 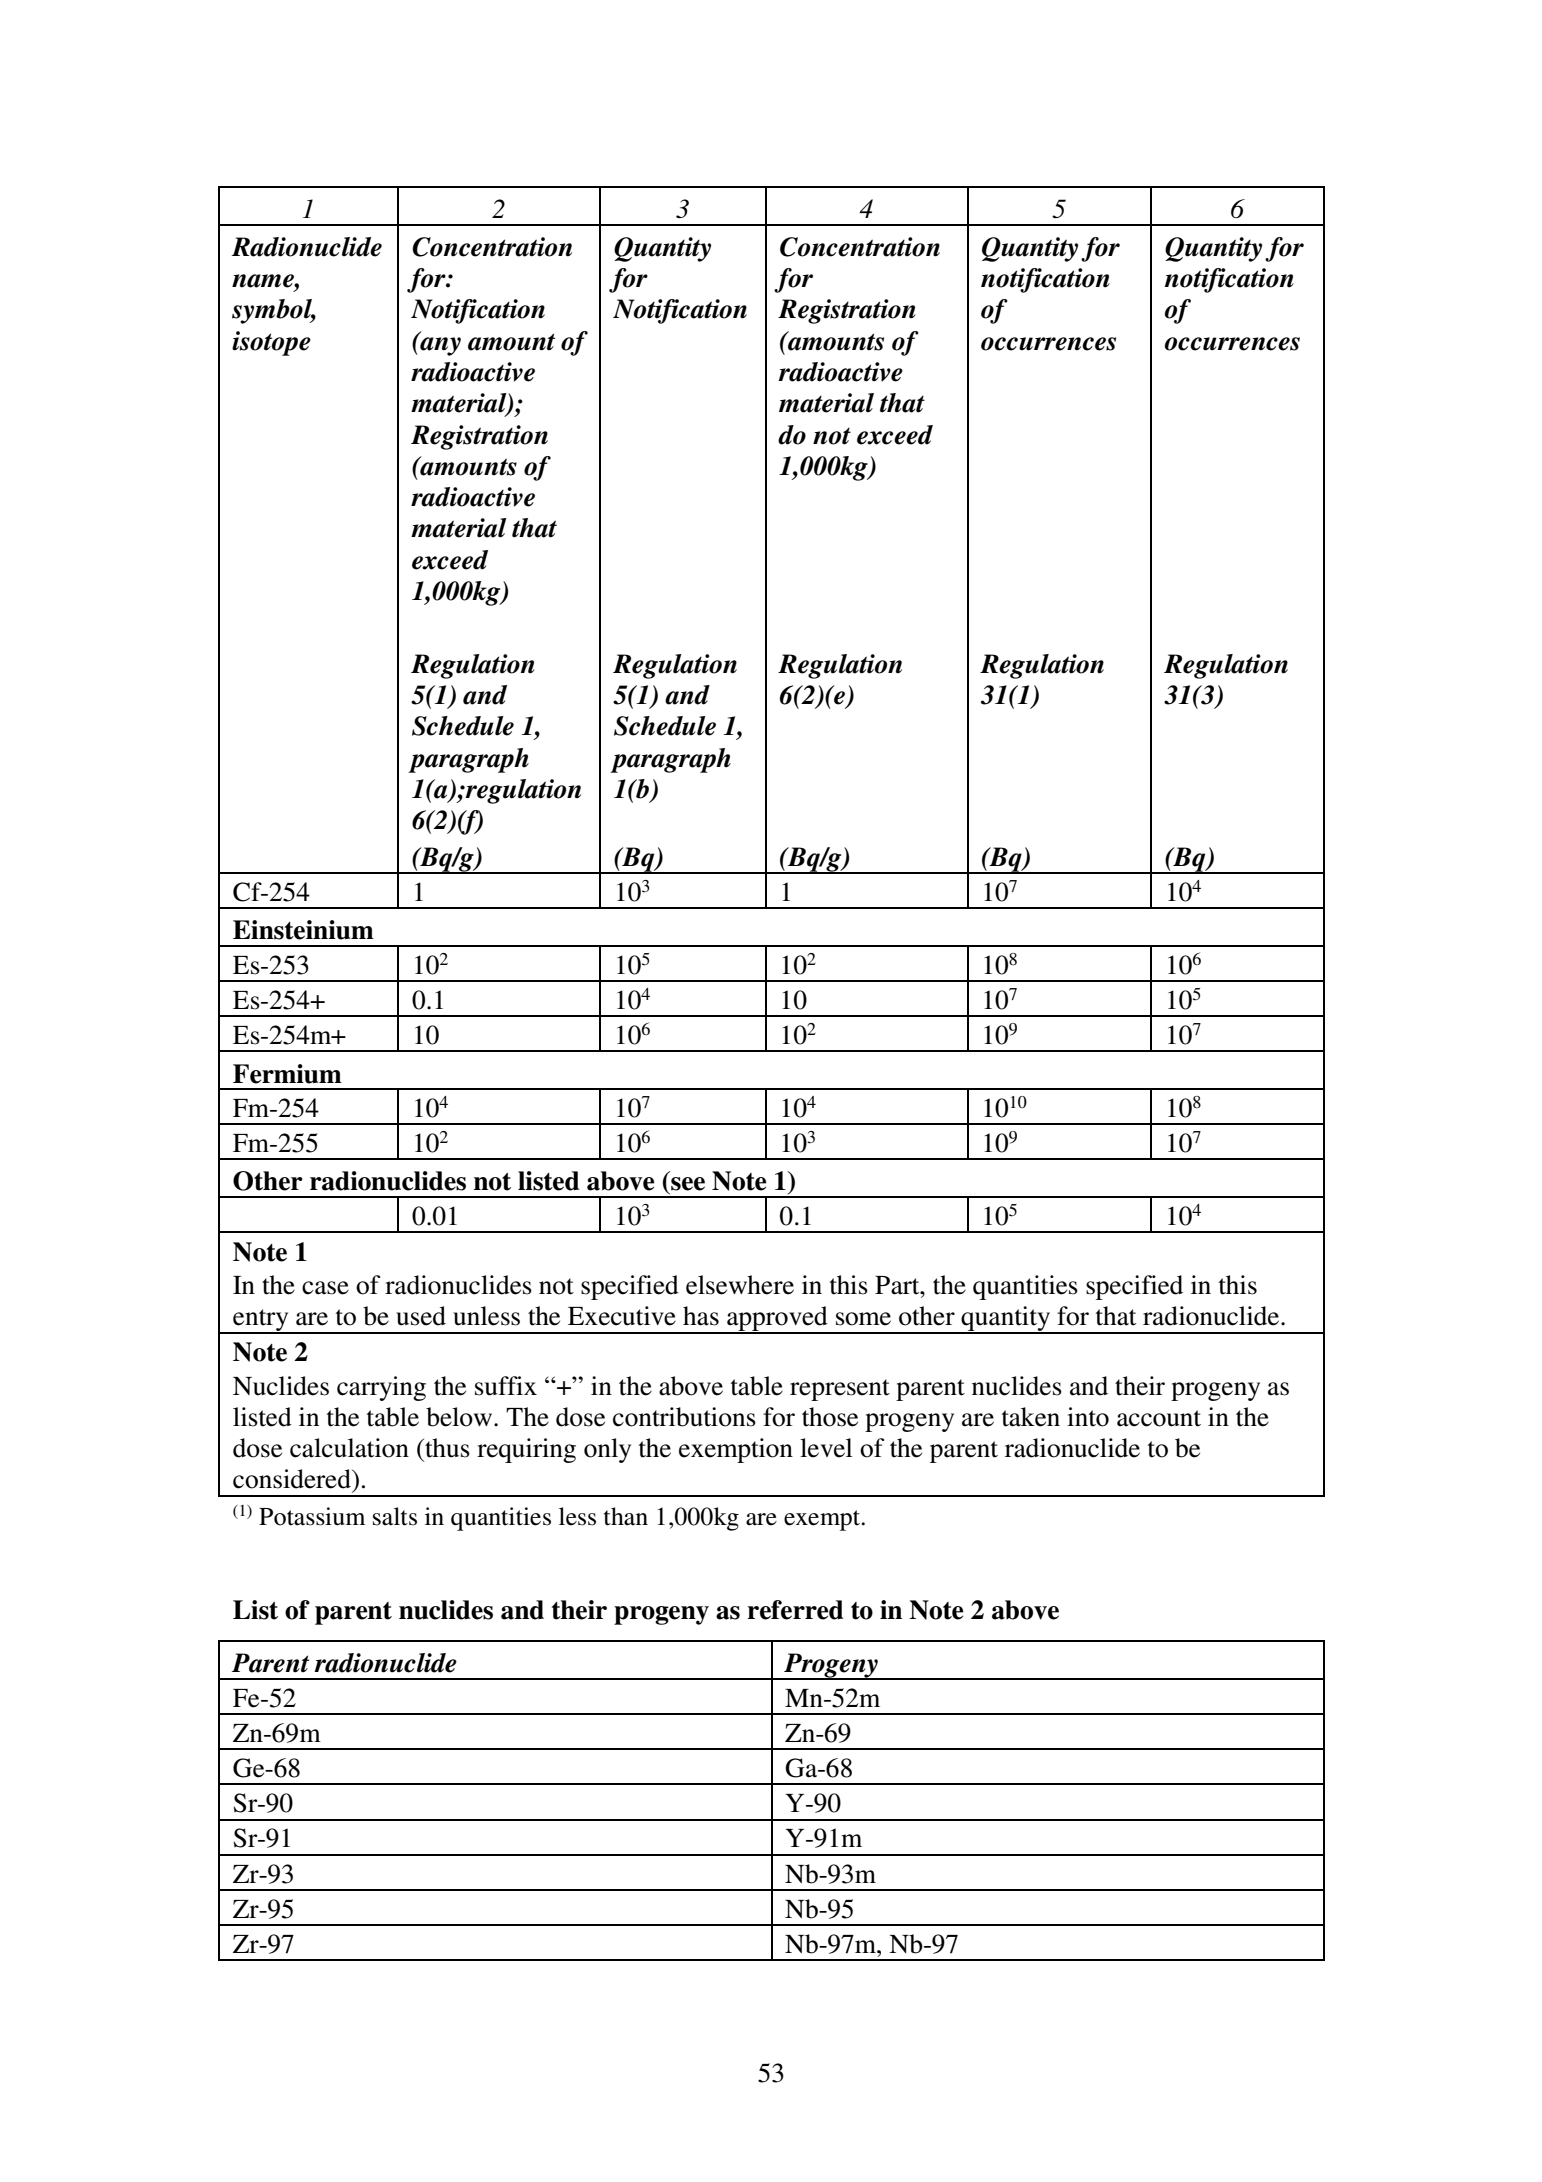 I want to click on Part, so click(x=898, y=1285).
